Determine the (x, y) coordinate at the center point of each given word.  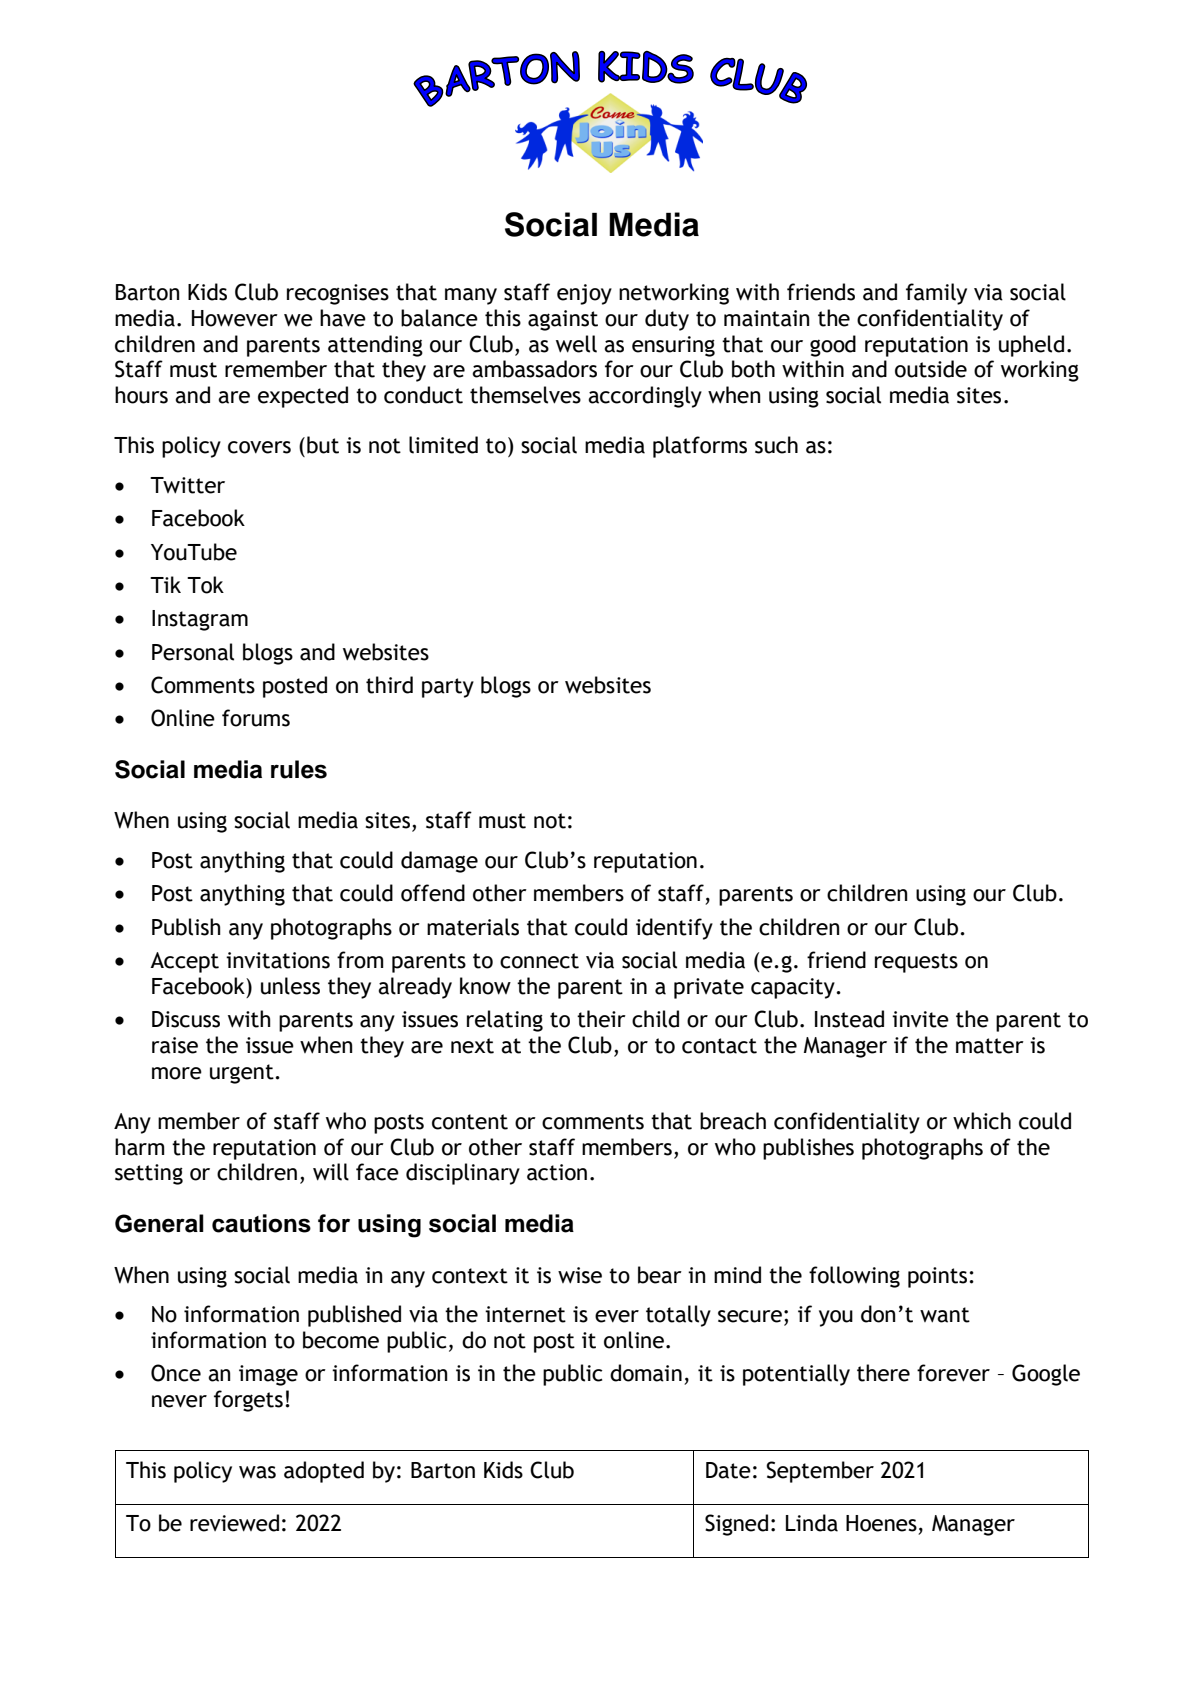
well (576, 344)
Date (728, 1470)
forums (256, 718)
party (448, 688)
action (557, 1172)
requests (916, 963)
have (343, 318)
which (982, 1121)
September (820, 1472)
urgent (243, 1074)
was (257, 1472)
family (936, 294)
